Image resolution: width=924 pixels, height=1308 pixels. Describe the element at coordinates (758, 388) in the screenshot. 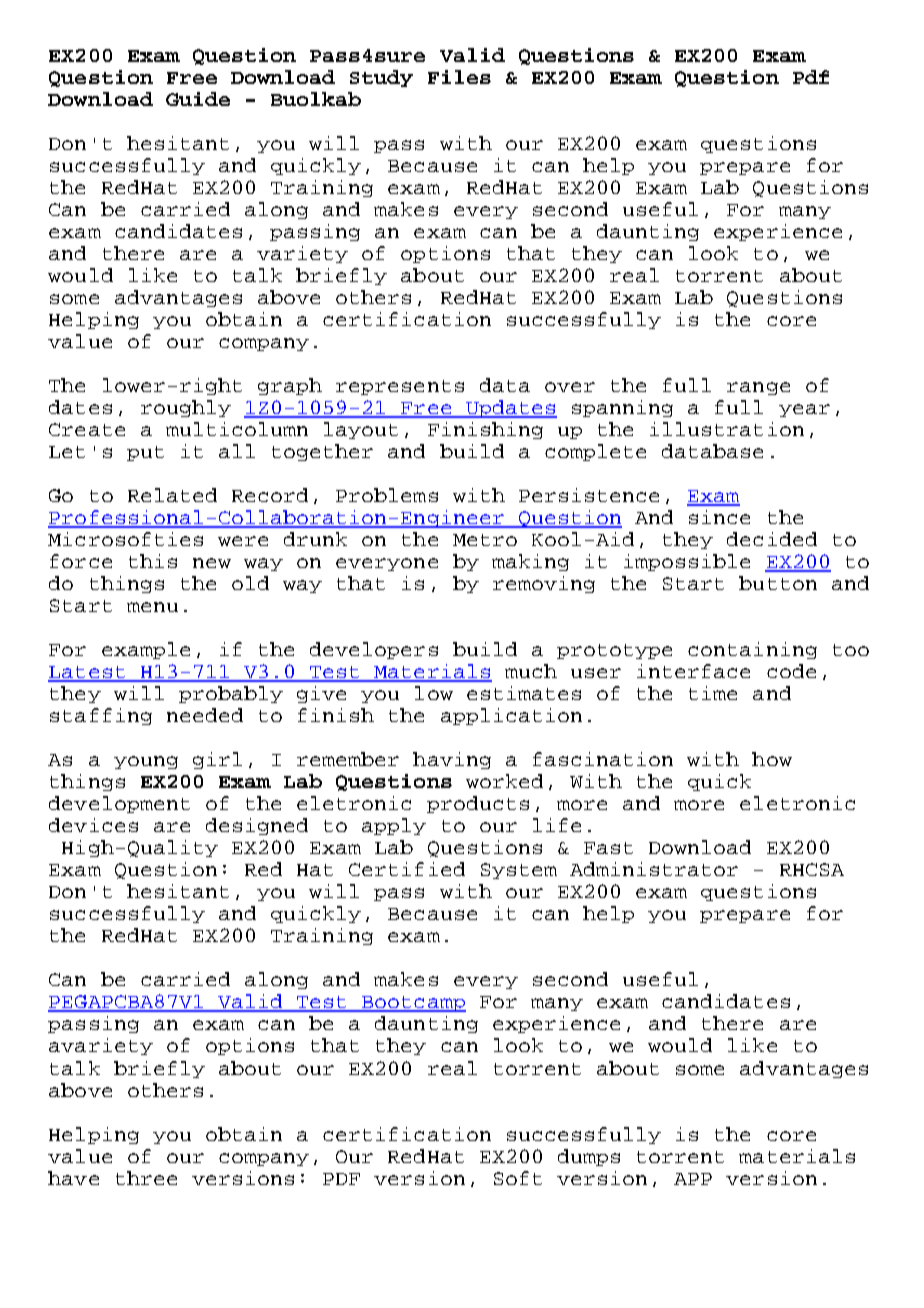

I see `range` at that location.
